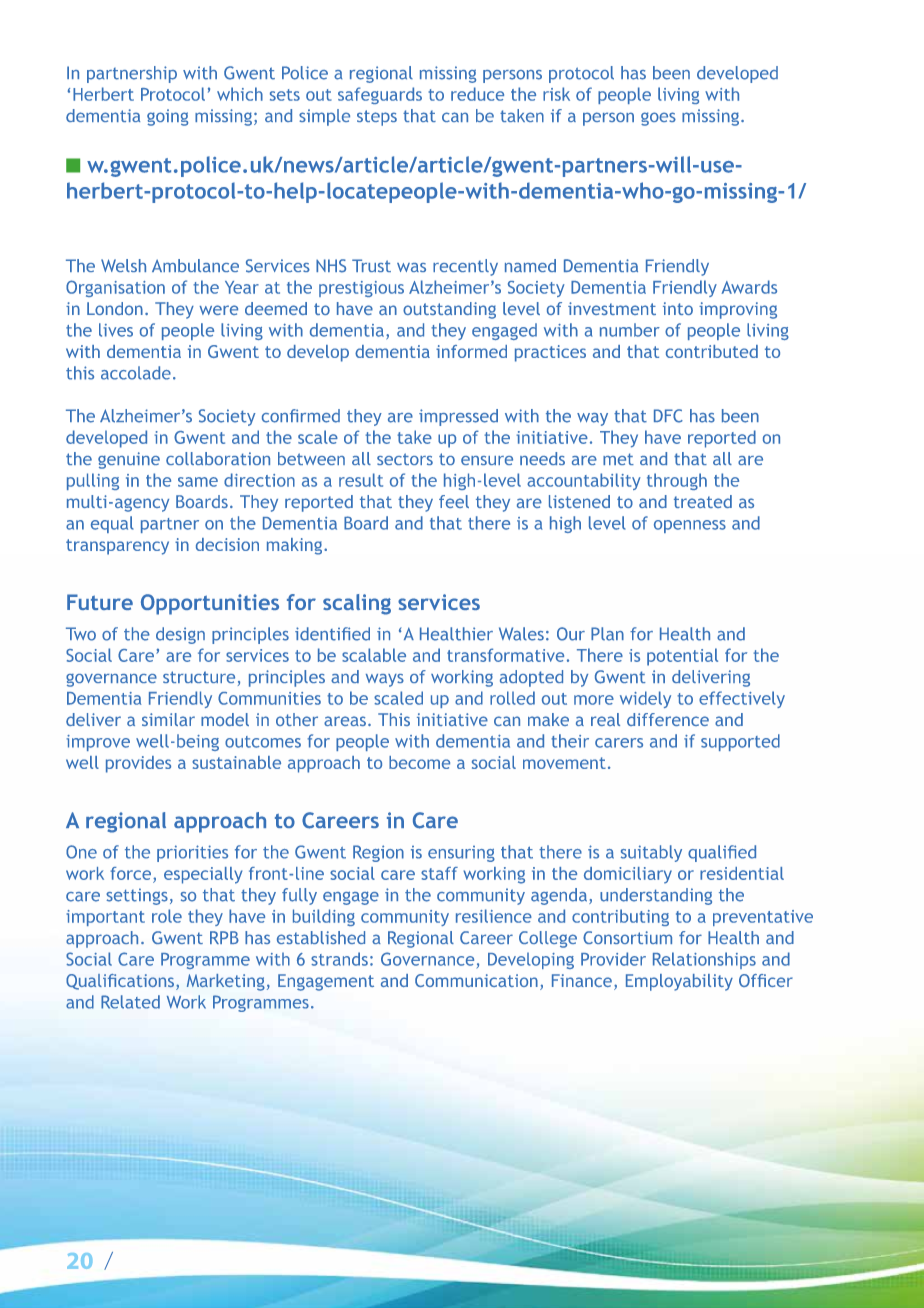 The image size is (924, 1308). Describe the element at coordinates (658, 119) in the screenshot. I see `goes` at that location.
